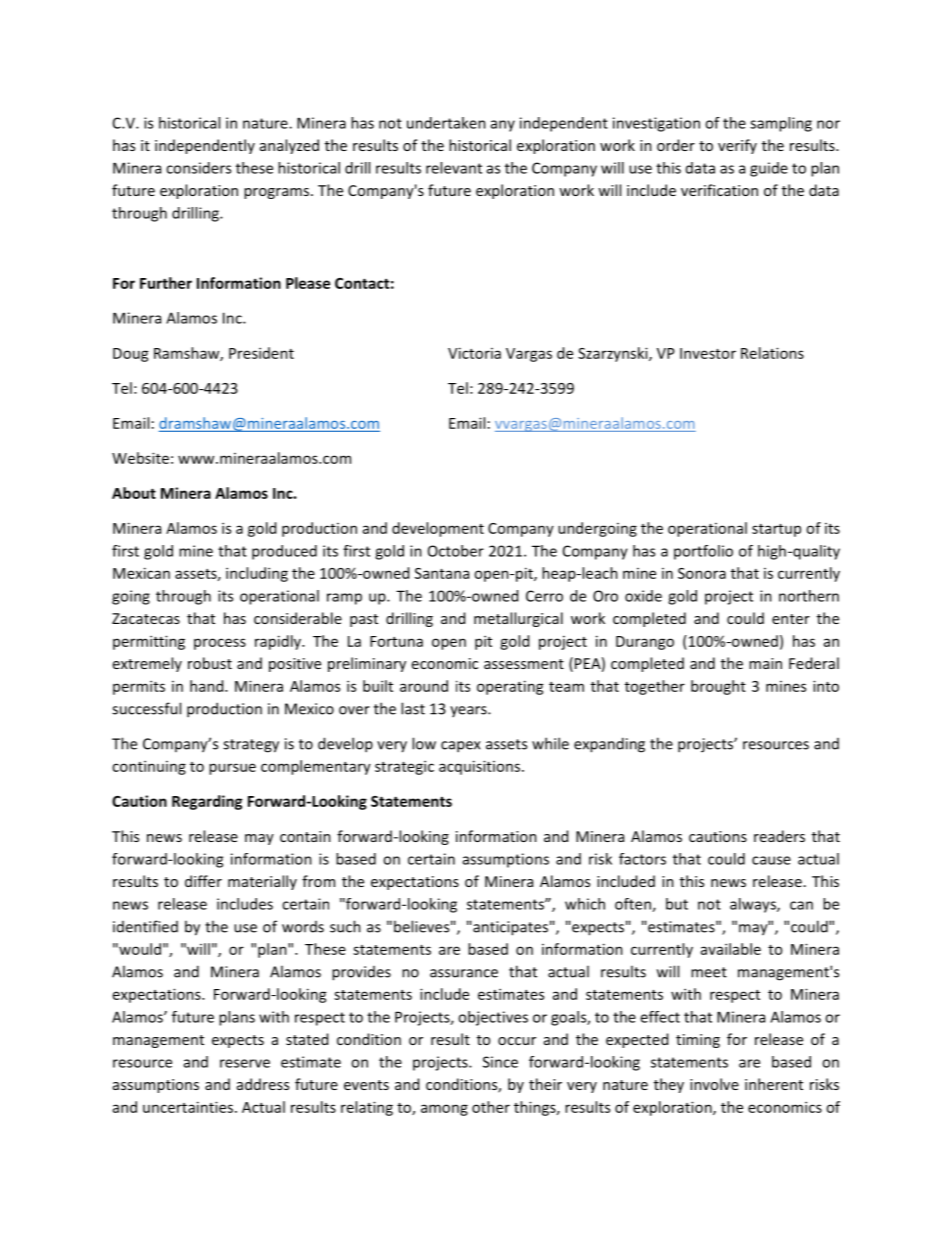 The width and height of the screenshot is (952, 1233). I want to click on metallurgical, so click(518, 619).
